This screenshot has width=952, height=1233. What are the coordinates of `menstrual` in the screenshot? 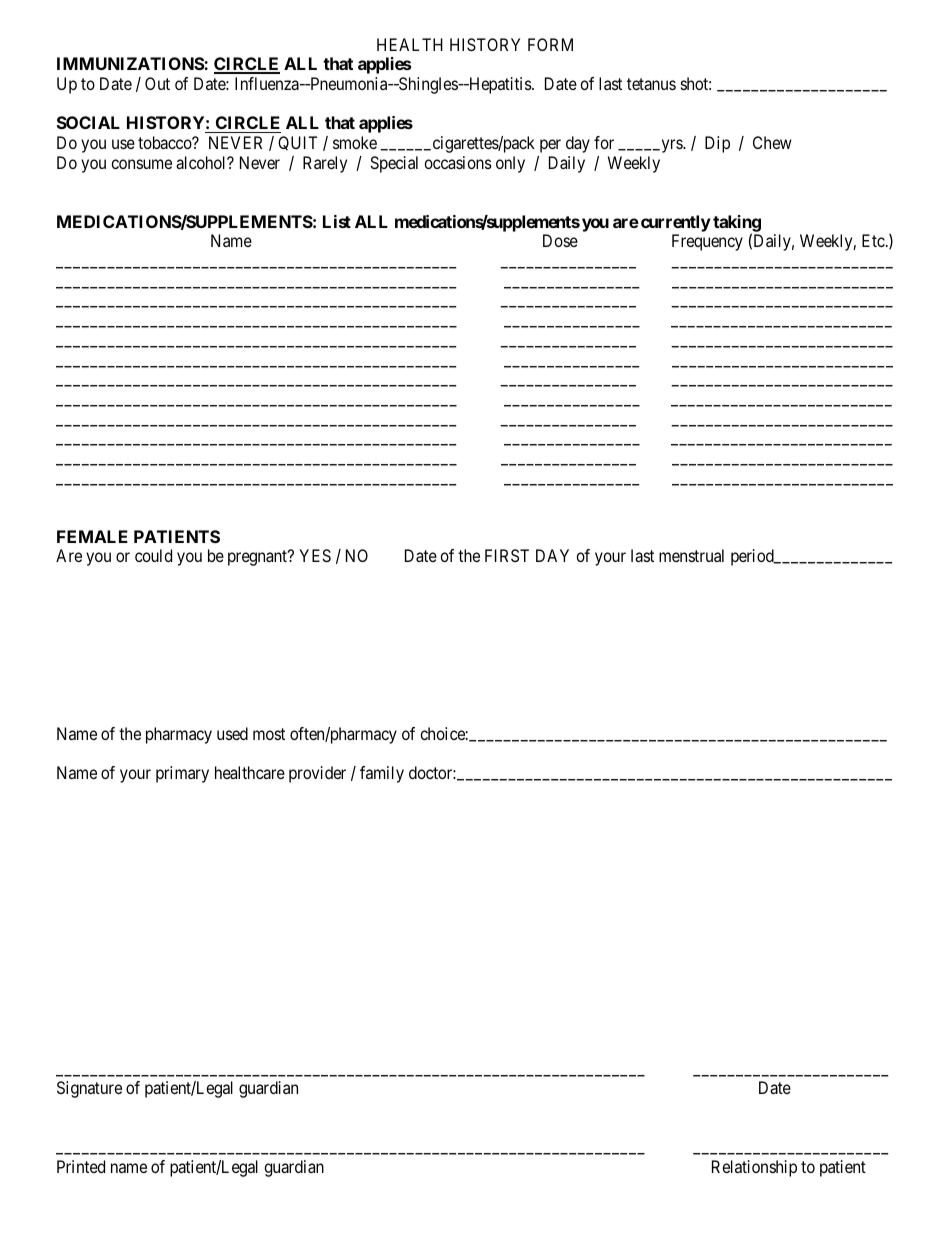 It's located at (691, 555).
